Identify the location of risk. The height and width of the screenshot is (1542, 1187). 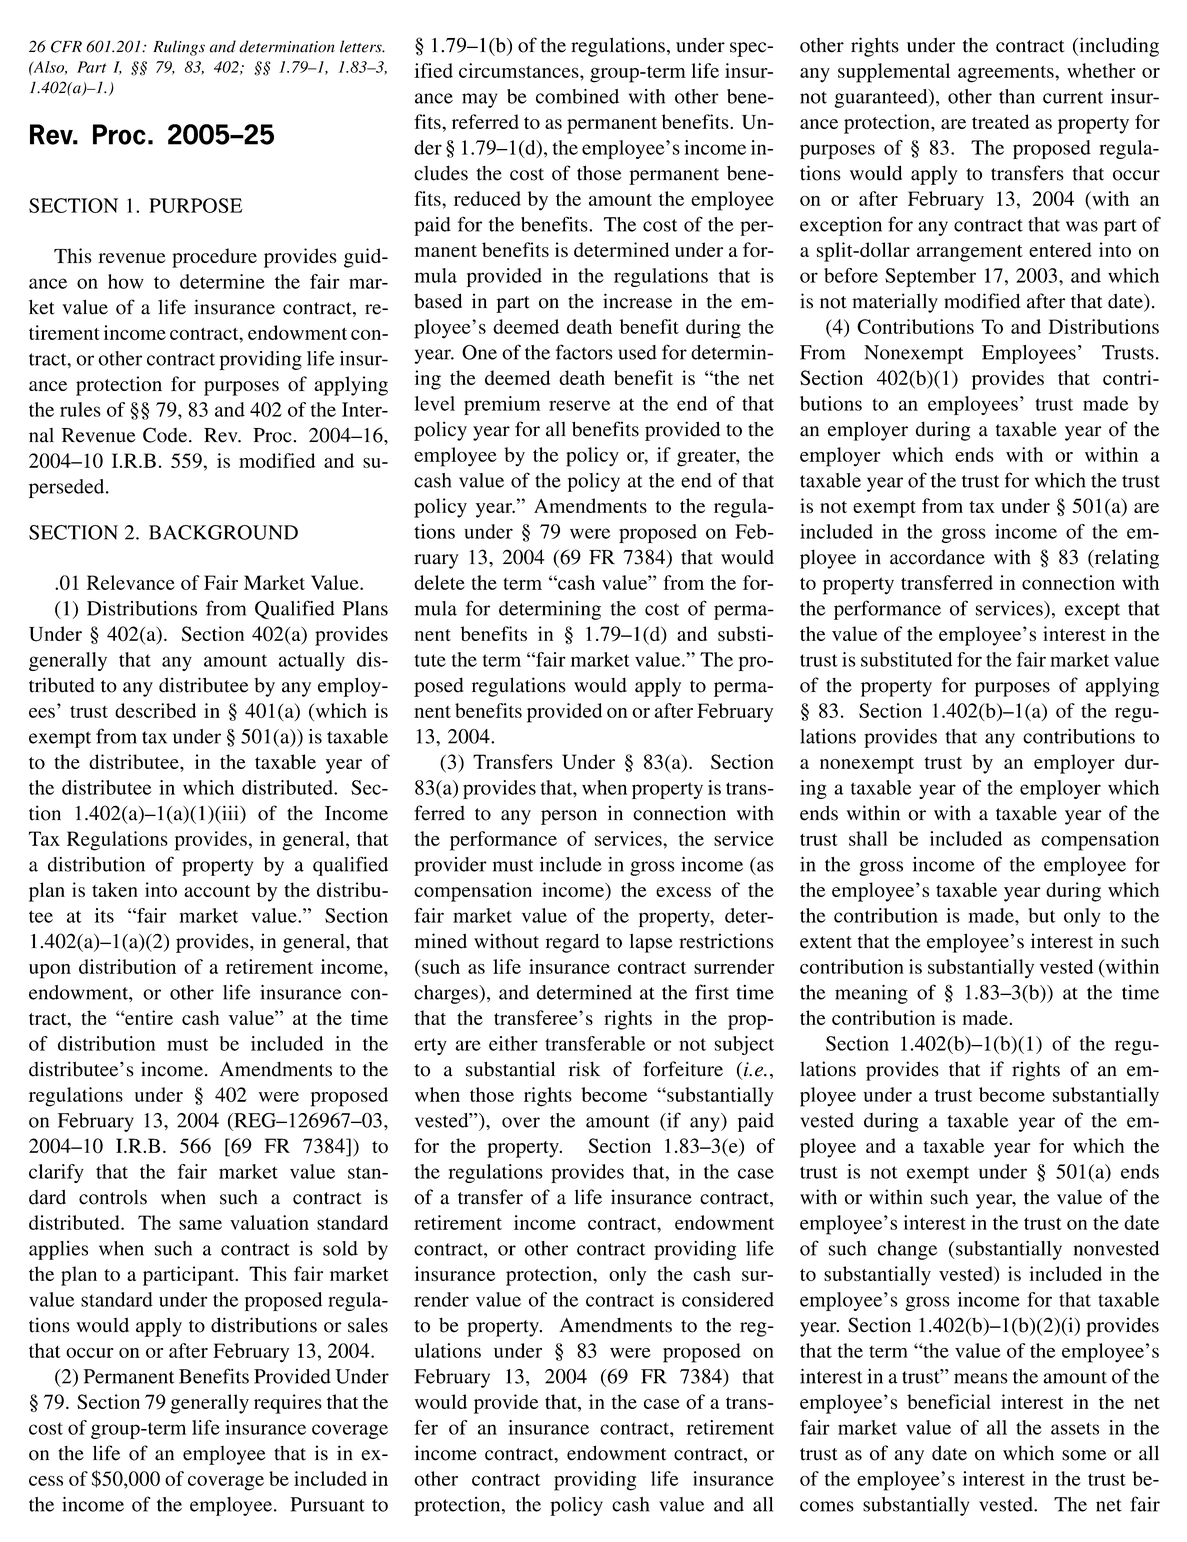
(584, 1069).
